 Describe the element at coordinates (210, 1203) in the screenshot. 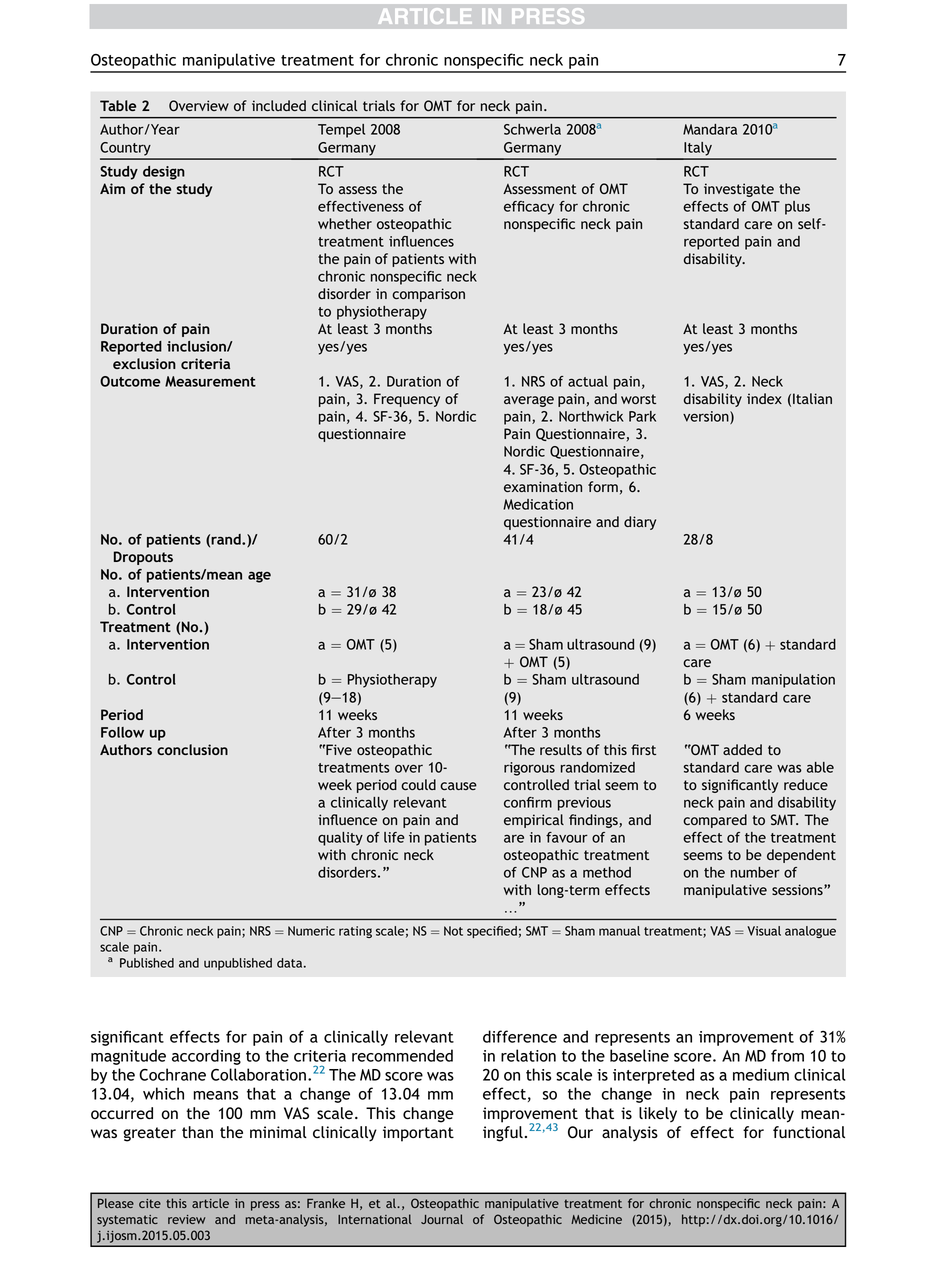

I see `article` at that location.
